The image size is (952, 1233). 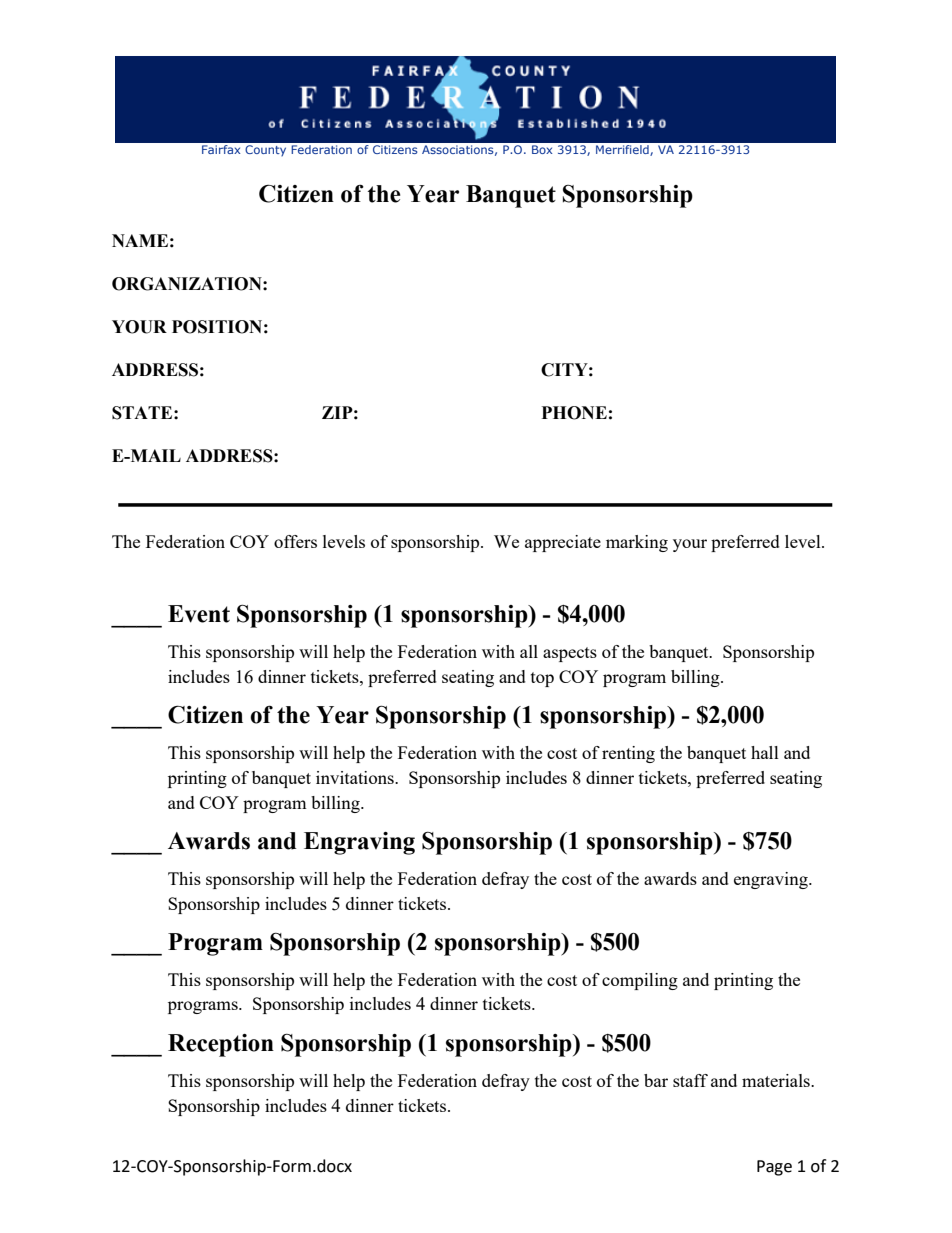 I want to click on compiling, so click(x=640, y=981).
